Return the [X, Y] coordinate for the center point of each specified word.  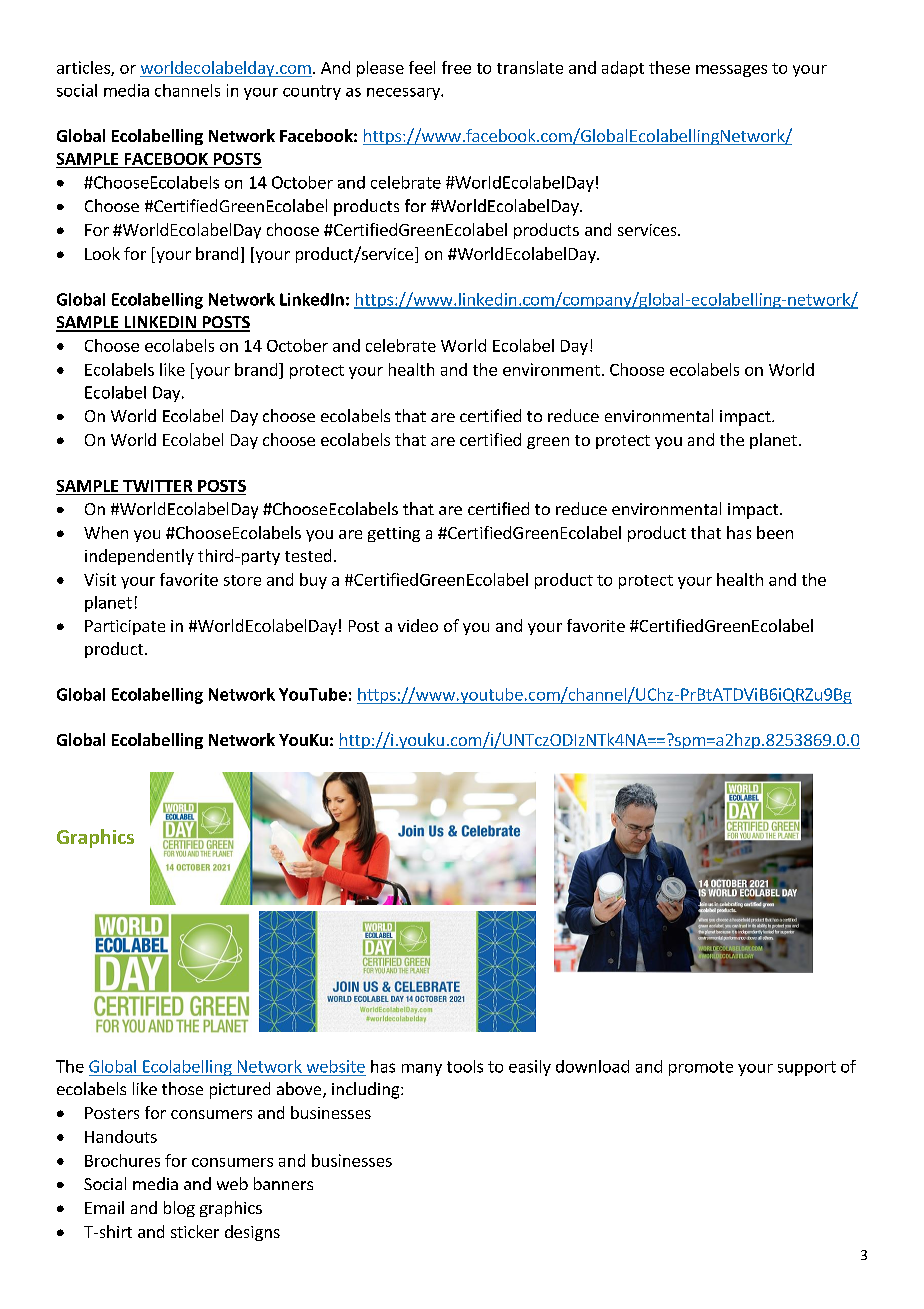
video [418, 625]
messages [731, 71]
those [182, 1088]
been [775, 532]
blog [179, 1209]
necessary [404, 94]
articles [84, 68]
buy [313, 581]
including [367, 1090]
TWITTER [157, 486]
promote [701, 1068]
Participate [125, 627]
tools [465, 1066]
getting [394, 534]
